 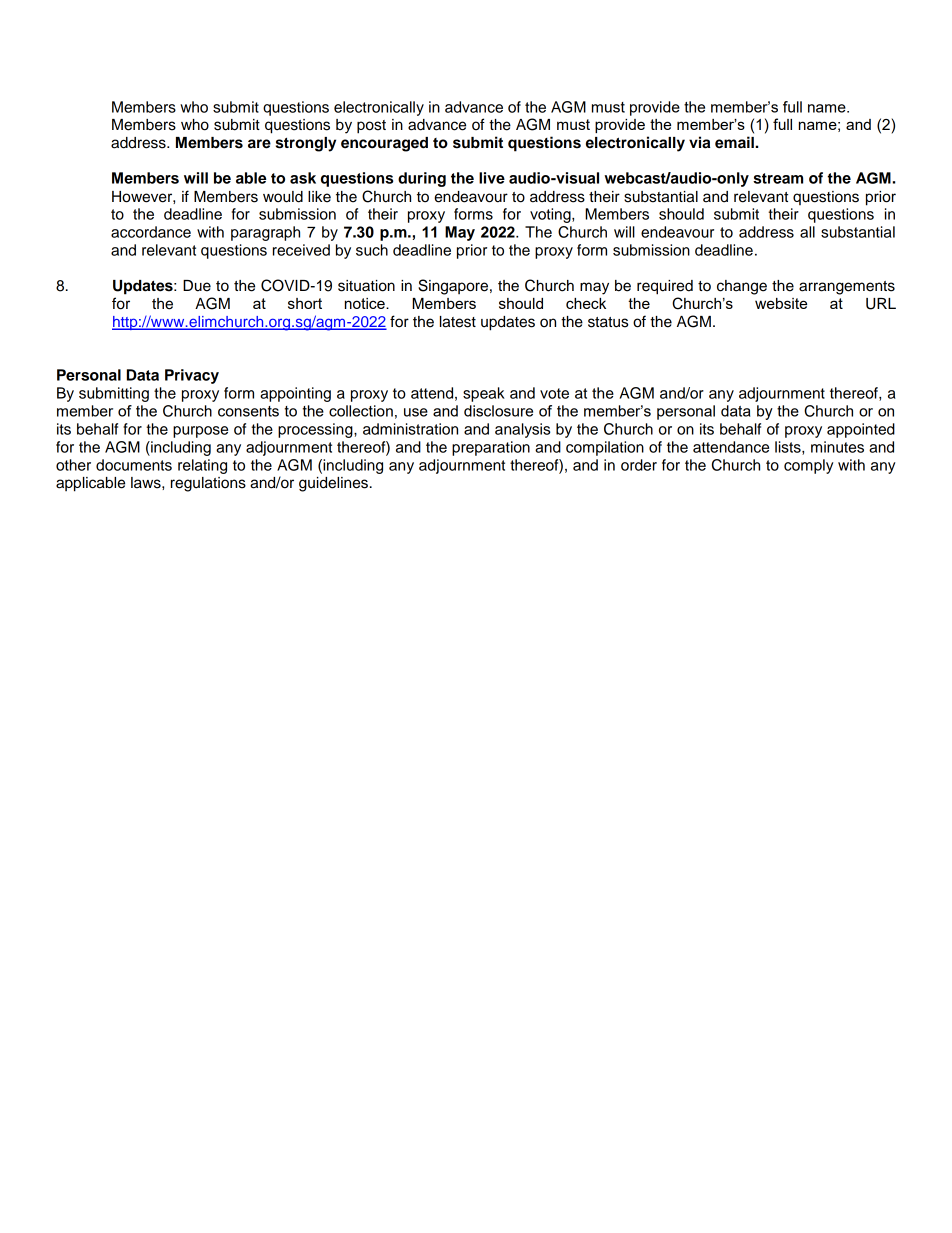 I want to click on relating, so click(x=202, y=466).
